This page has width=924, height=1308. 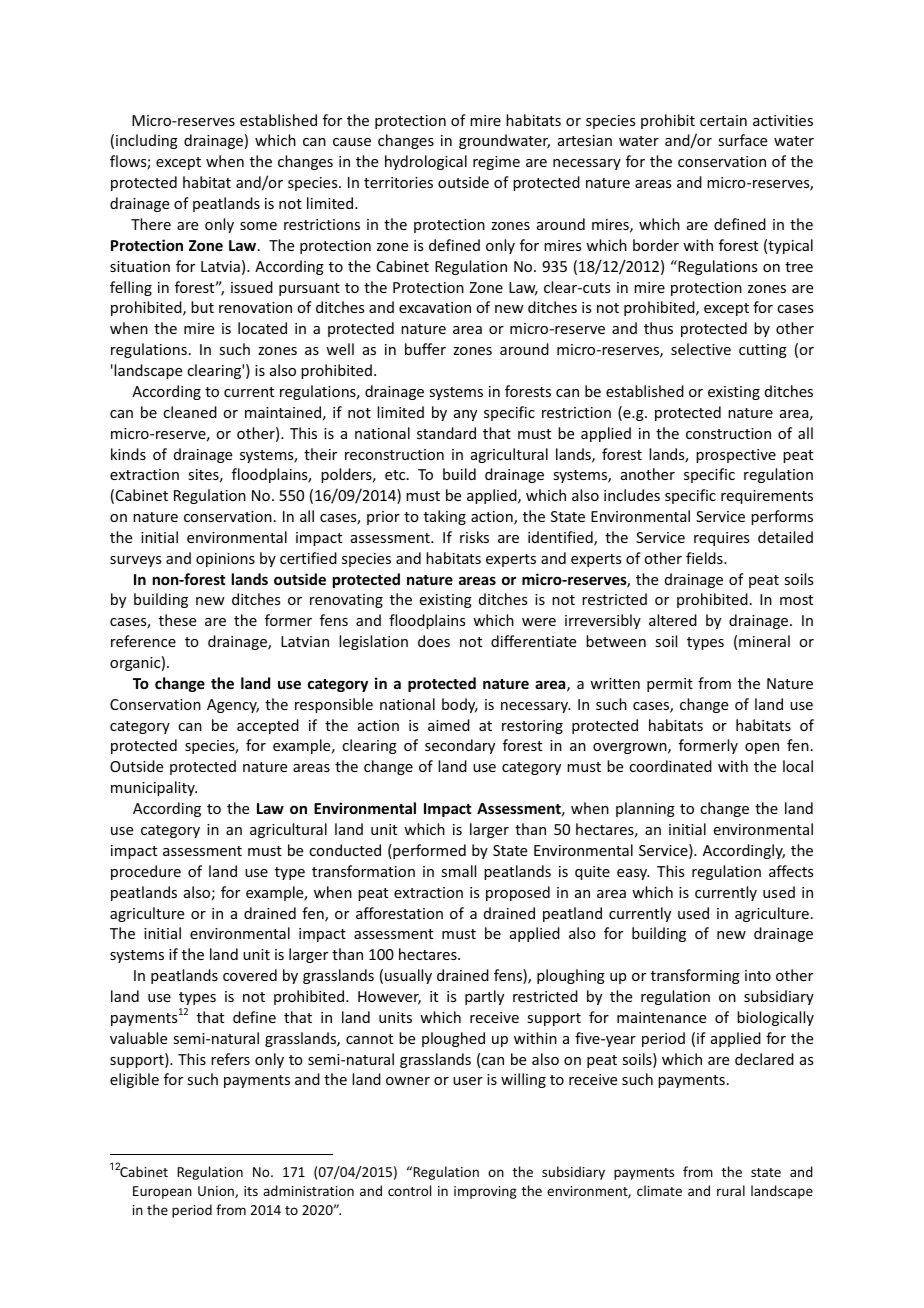 What do you see at coordinates (742, 140) in the page?
I see `surface` at bounding box center [742, 140].
